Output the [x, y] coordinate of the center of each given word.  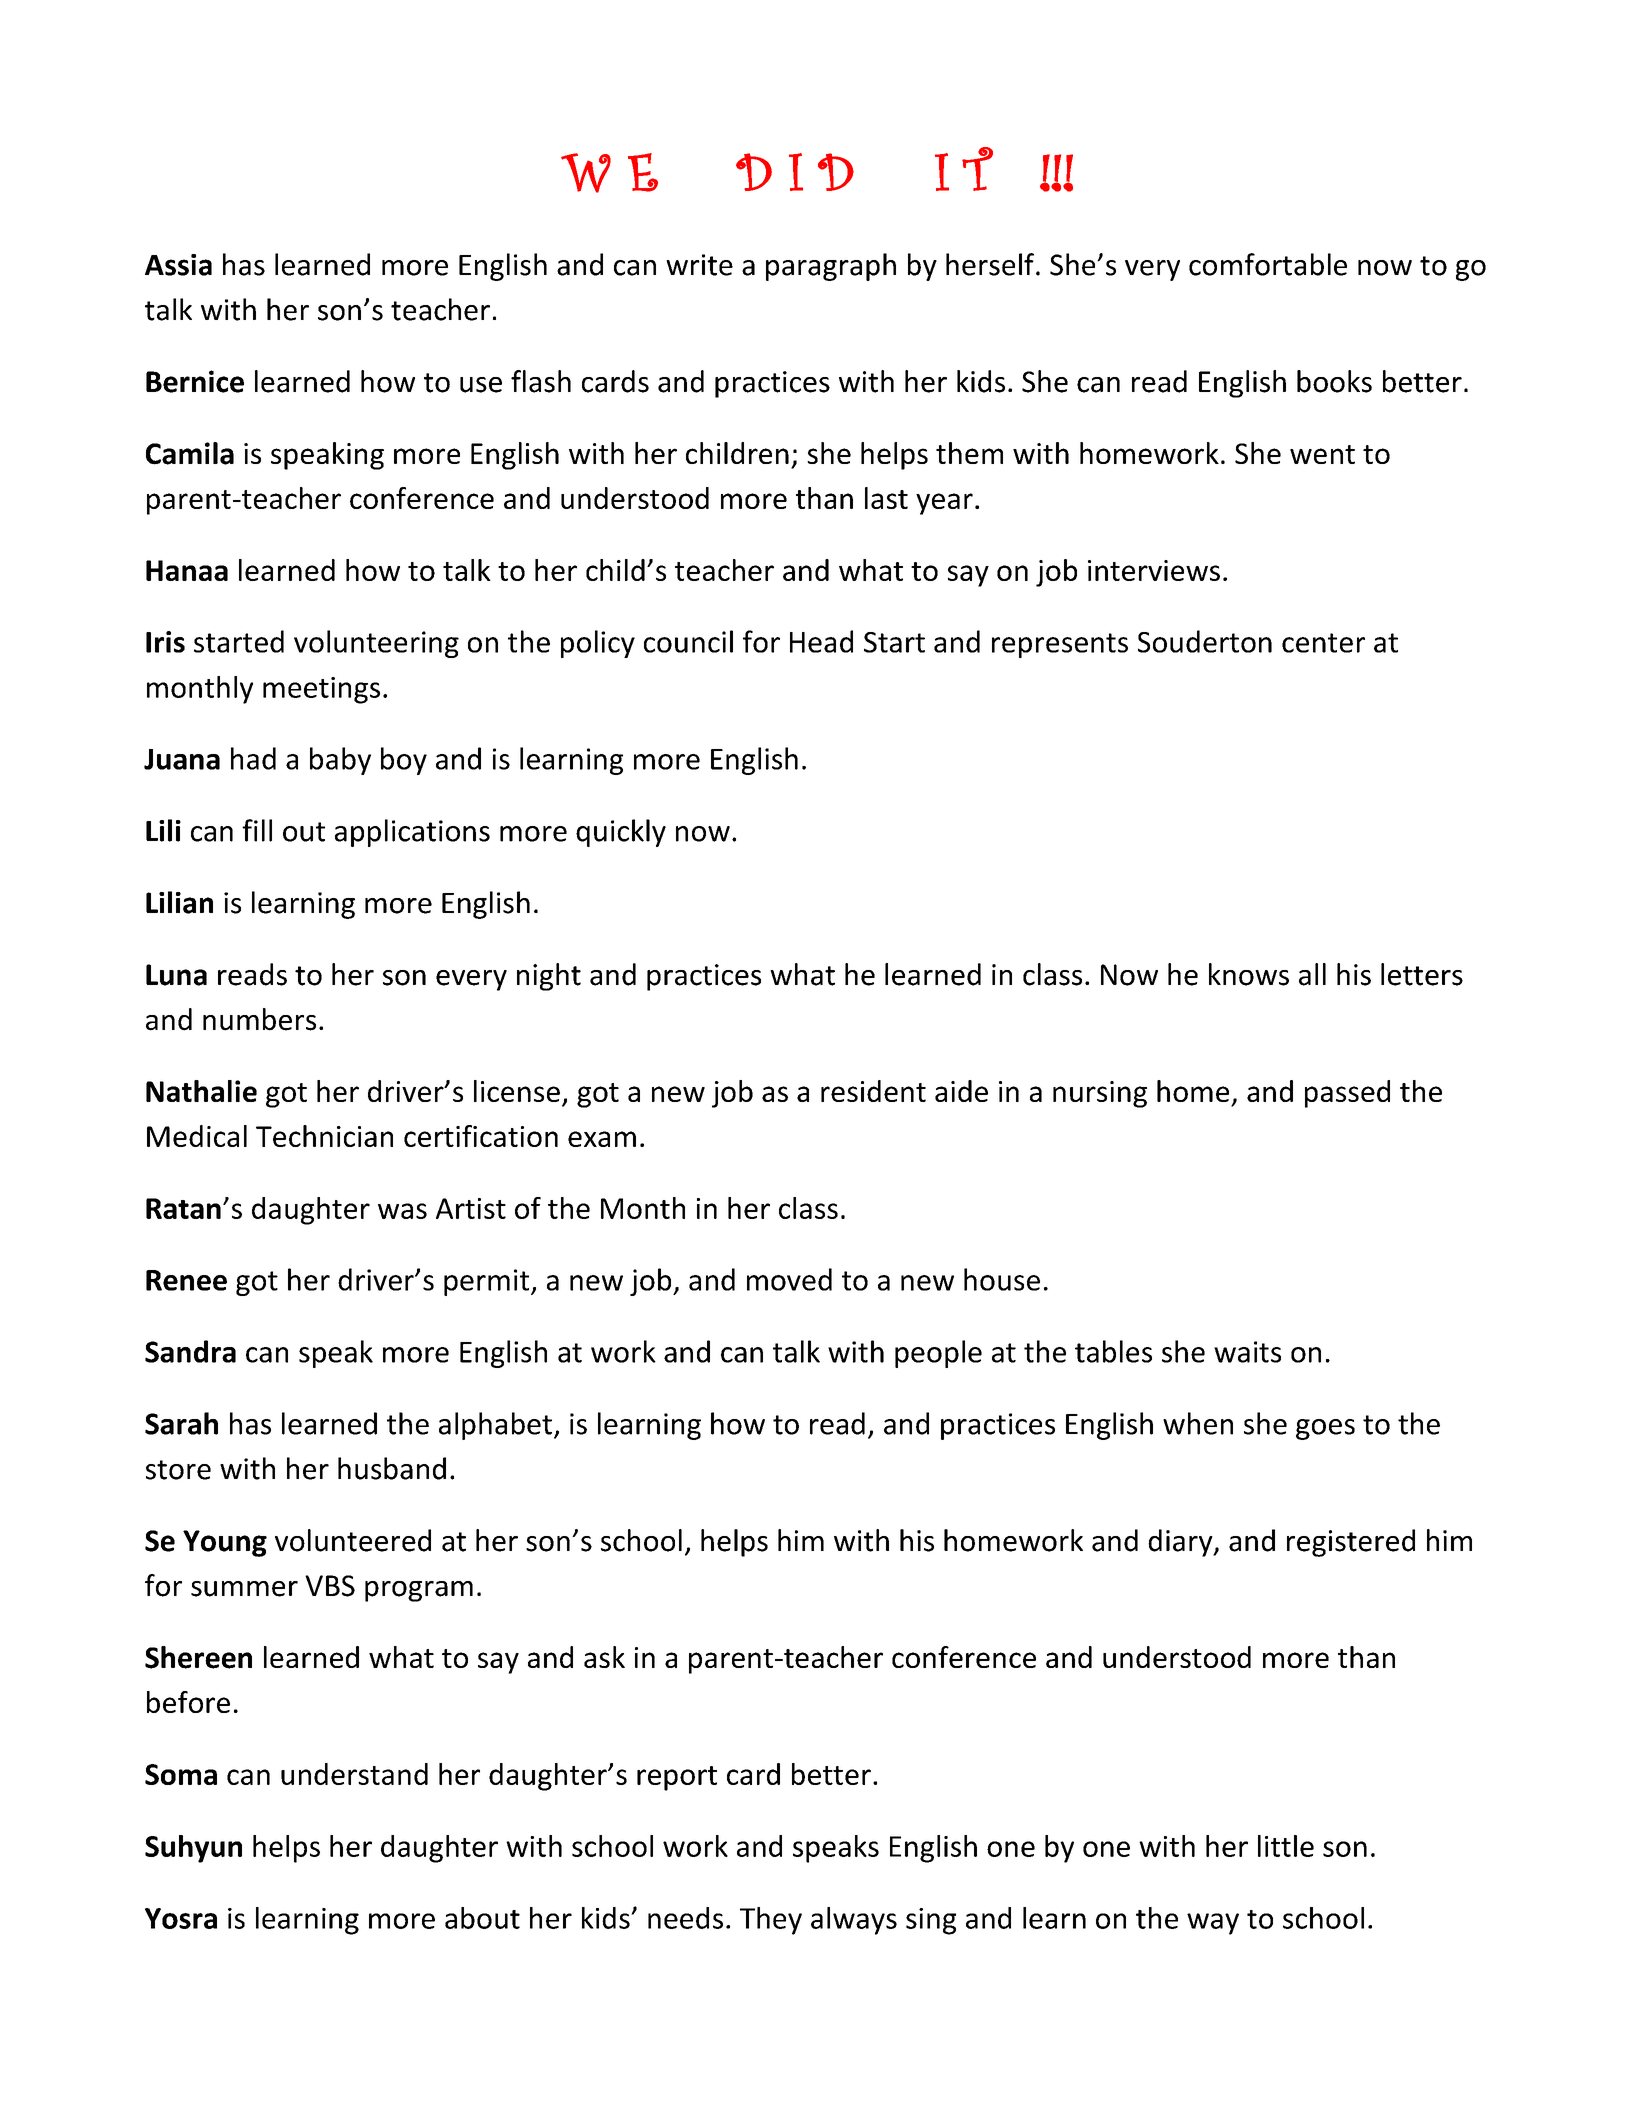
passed [1347, 1094]
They [771, 1921]
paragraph [831, 267]
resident [873, 1091]
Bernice [195, 381]
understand [354, 1774]
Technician [324, 1136]
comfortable [1268, 264]
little [1286, 1846]
